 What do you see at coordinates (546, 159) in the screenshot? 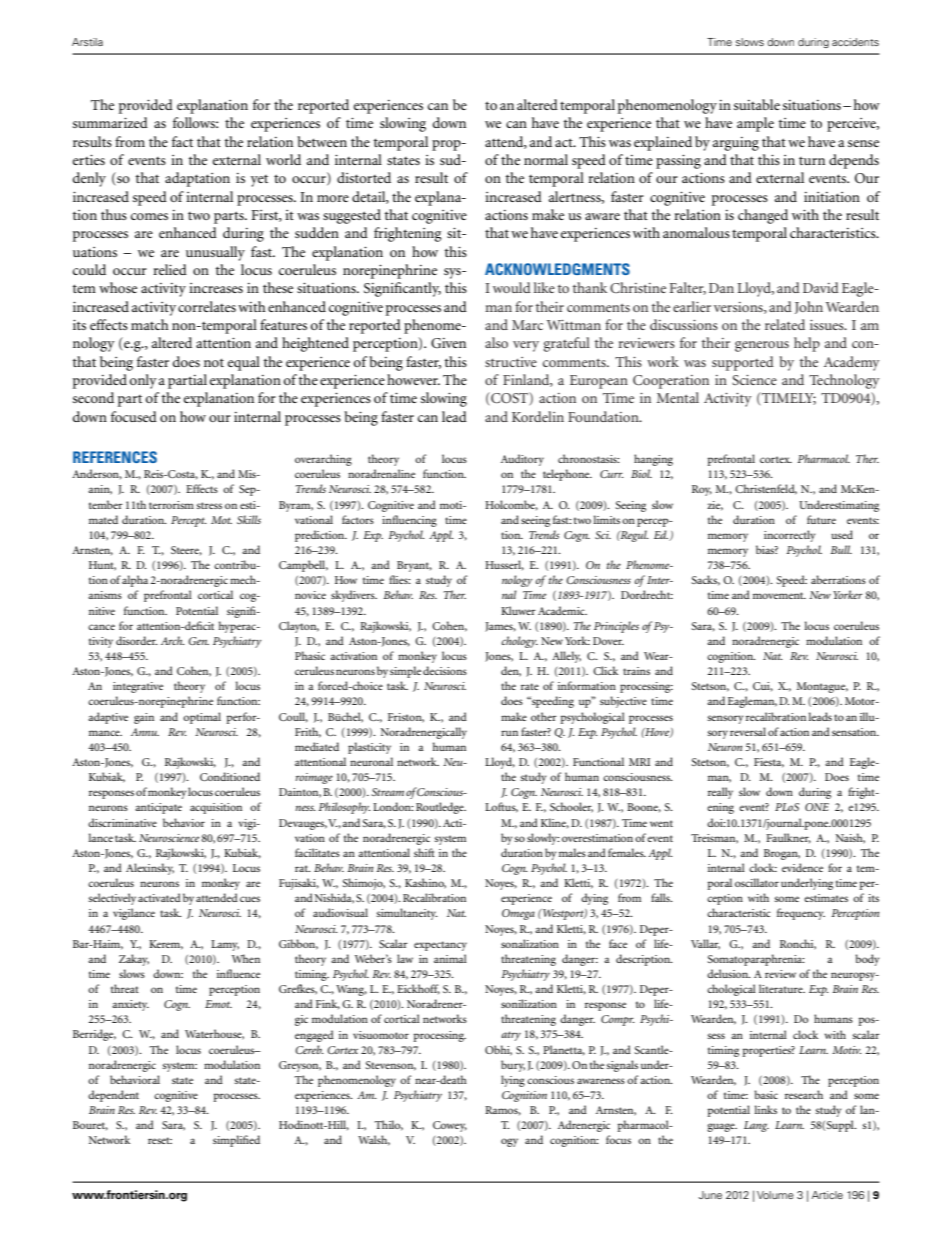
I see `normal` at bounding box center [546, 159].
